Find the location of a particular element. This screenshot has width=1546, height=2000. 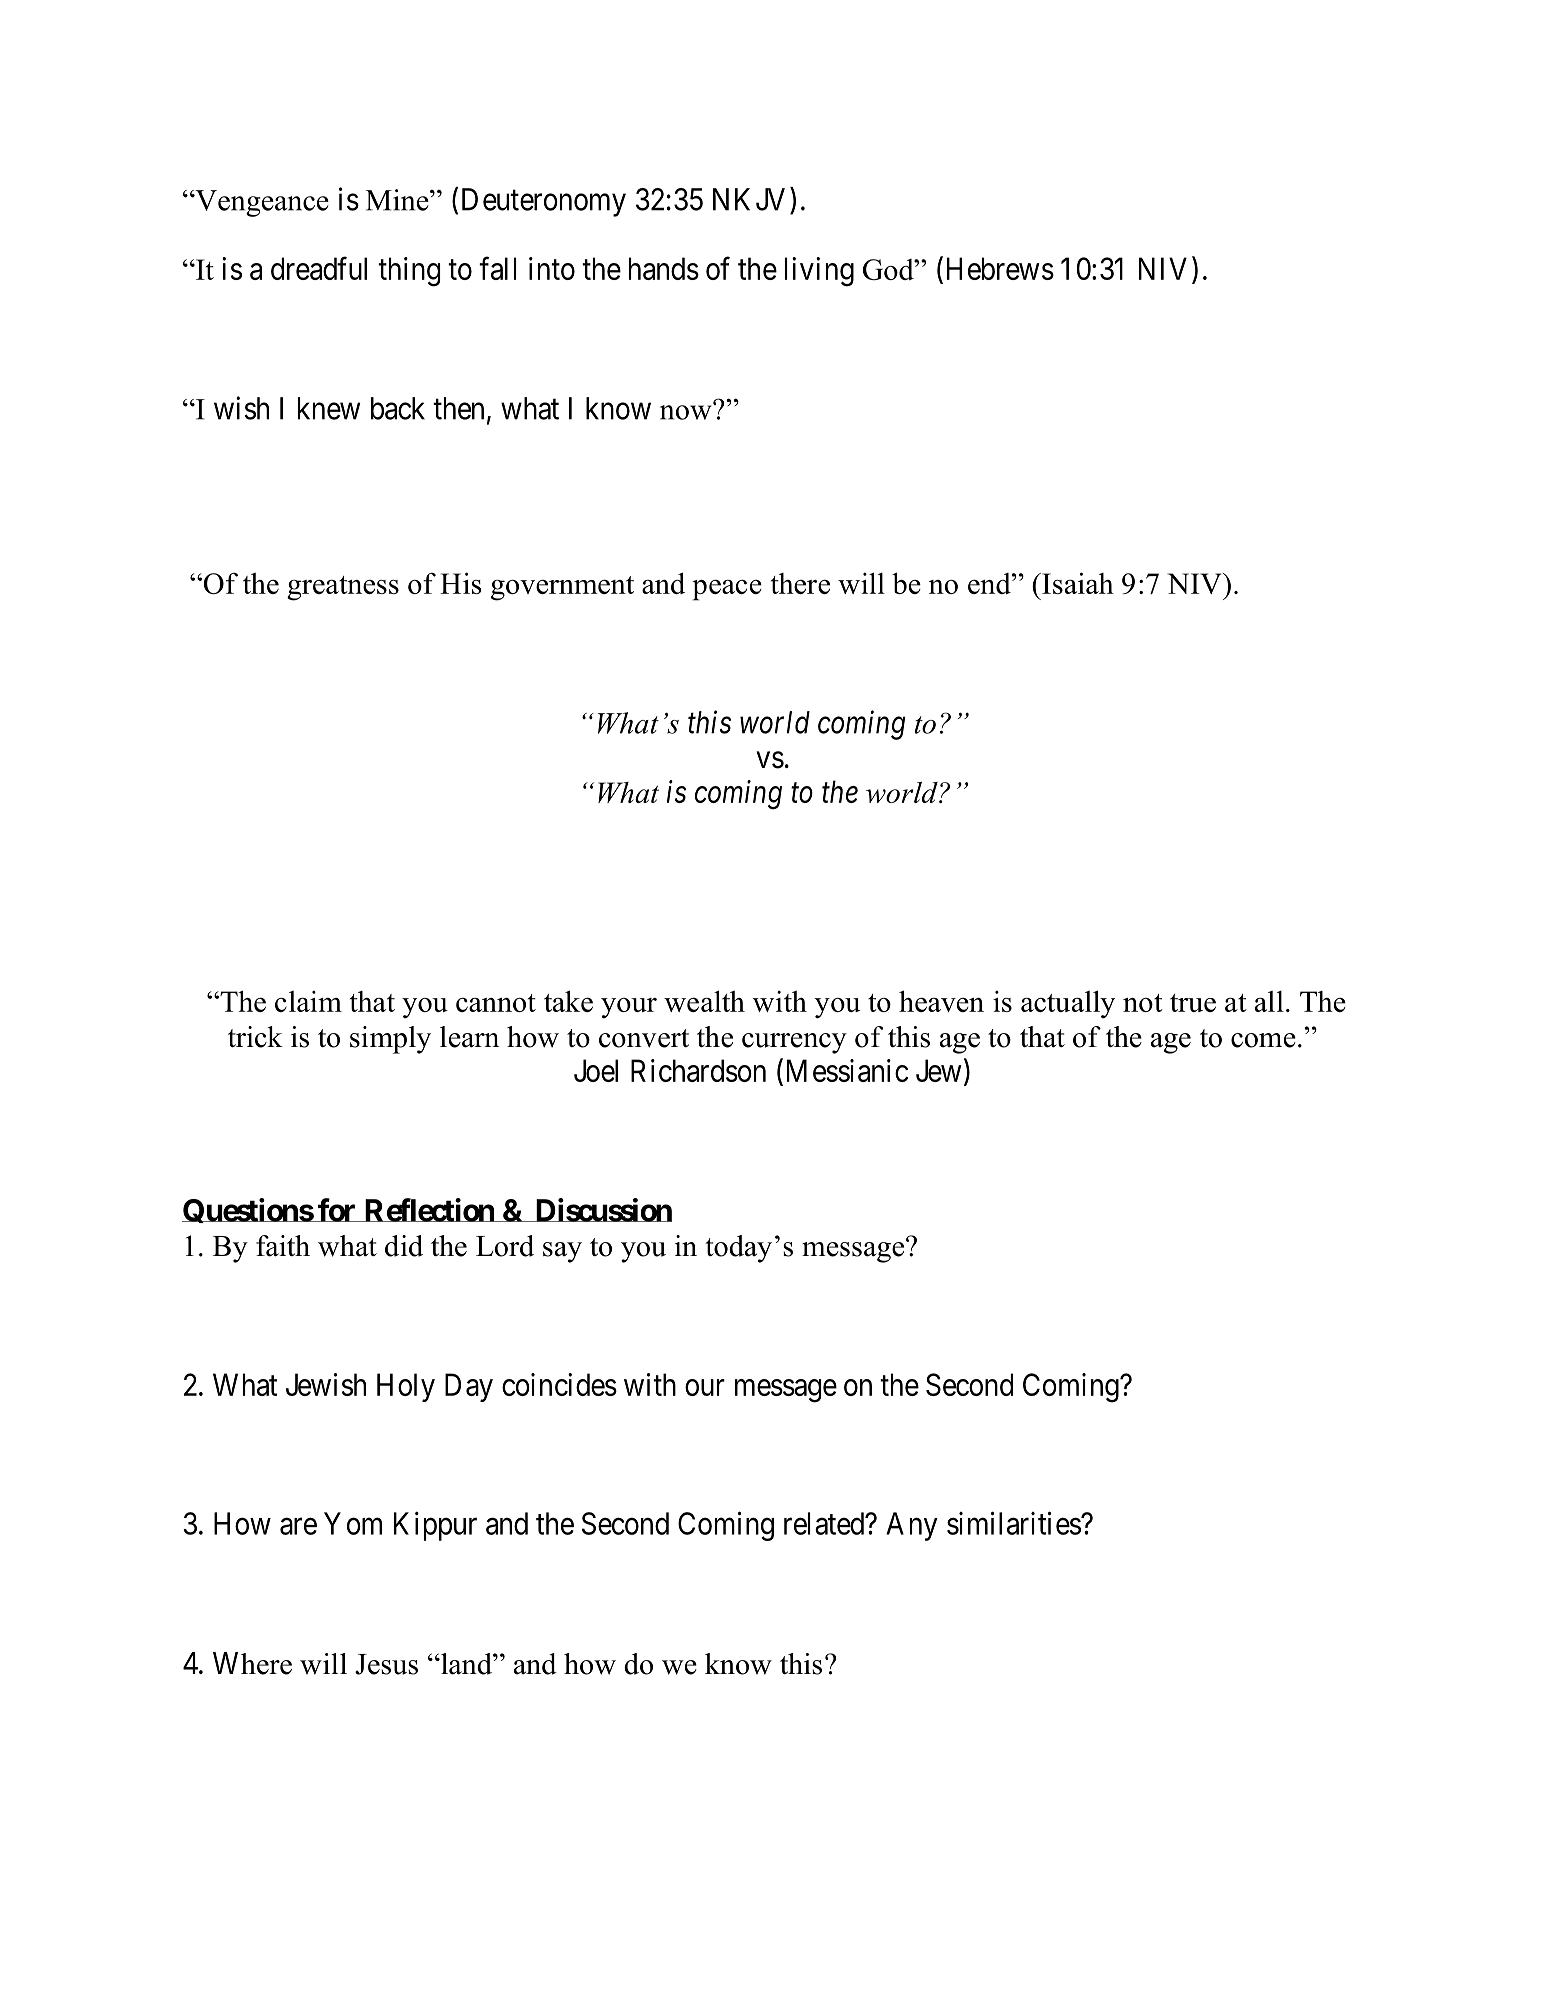

NKJV is located at coordinates (749, 199).
